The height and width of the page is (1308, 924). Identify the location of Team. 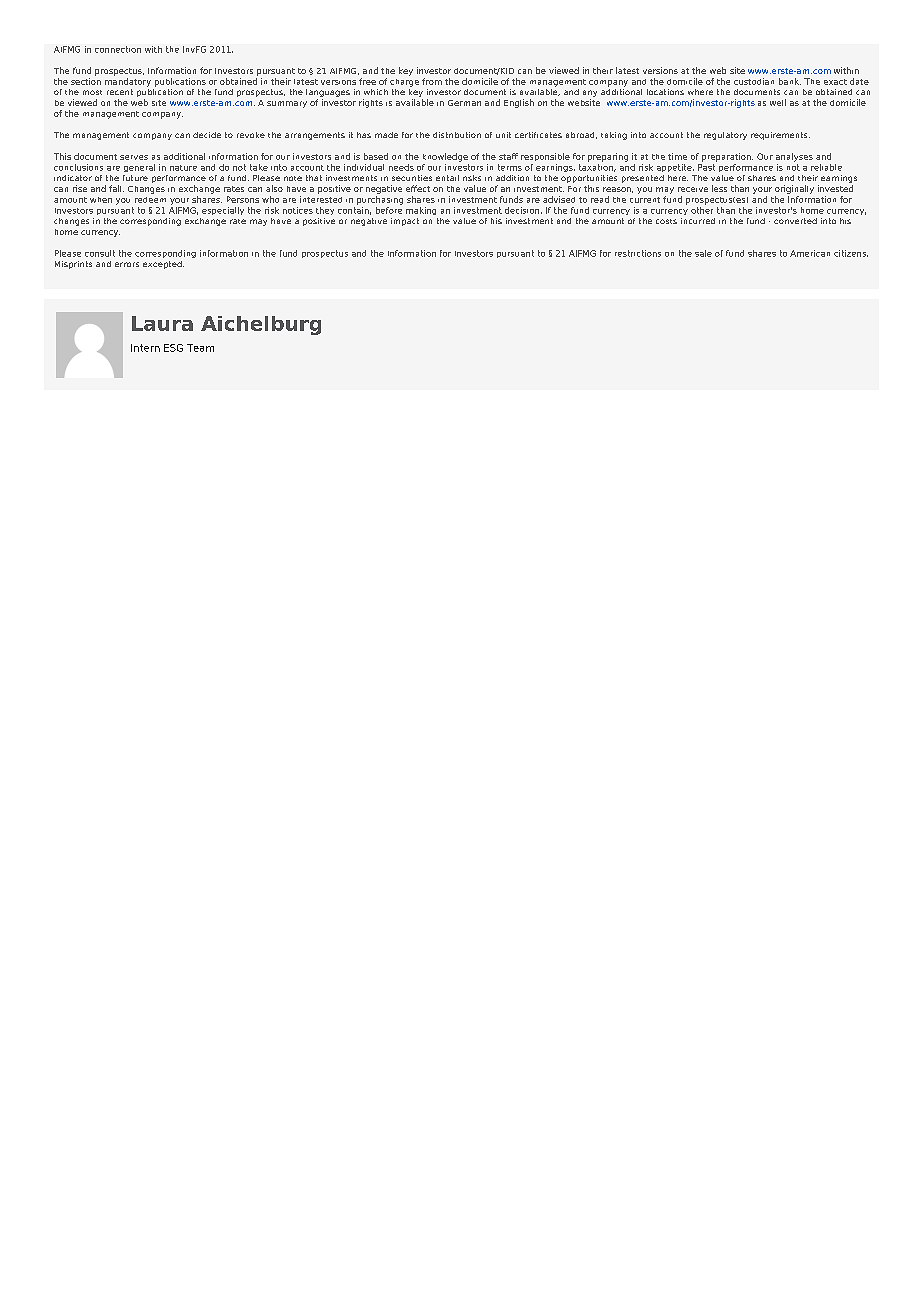
(200, 348).
